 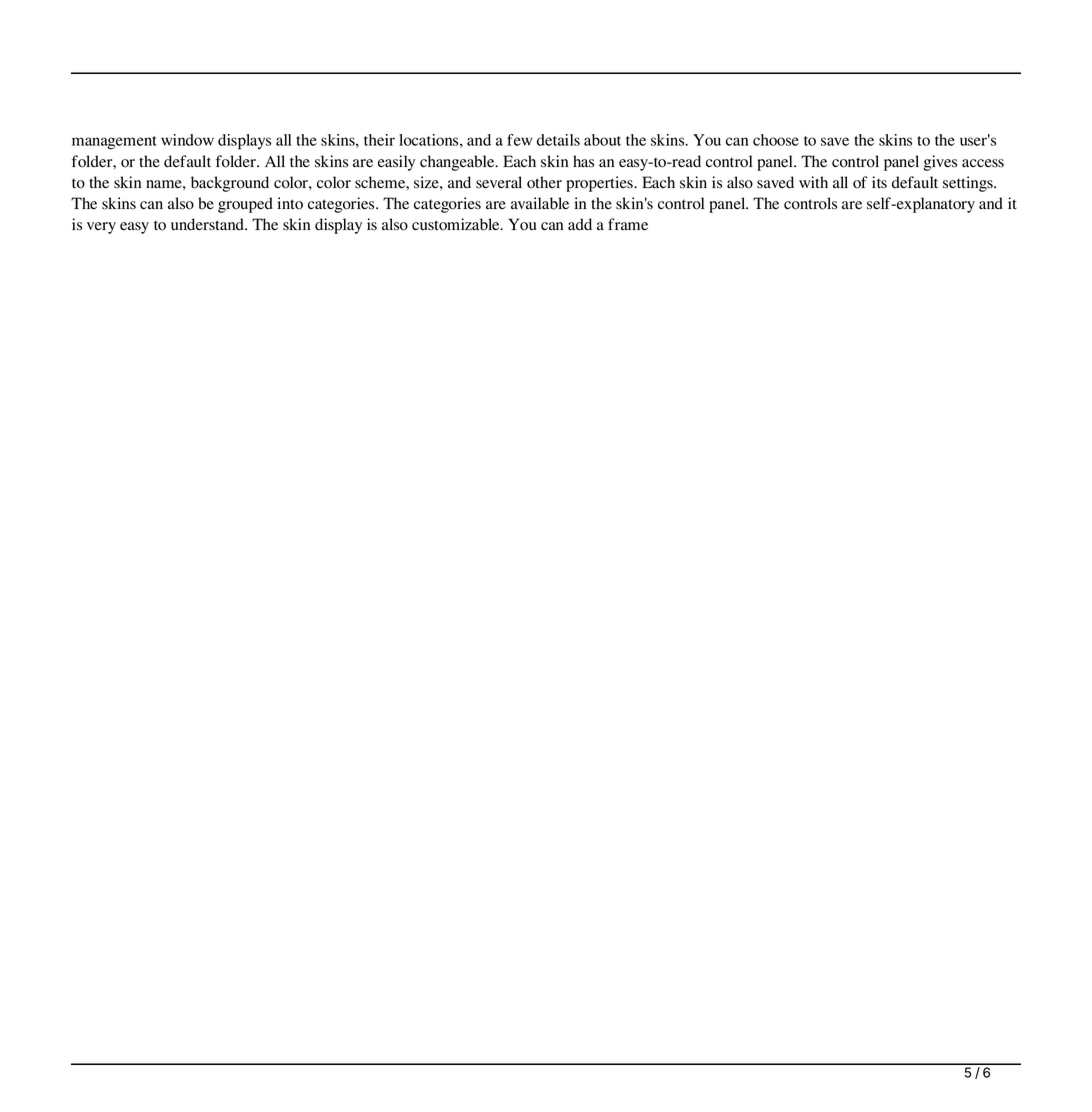 What do you see at coordinates (290, 203) in the screenshot?
I see `into` at bounding box center [290, 203].
